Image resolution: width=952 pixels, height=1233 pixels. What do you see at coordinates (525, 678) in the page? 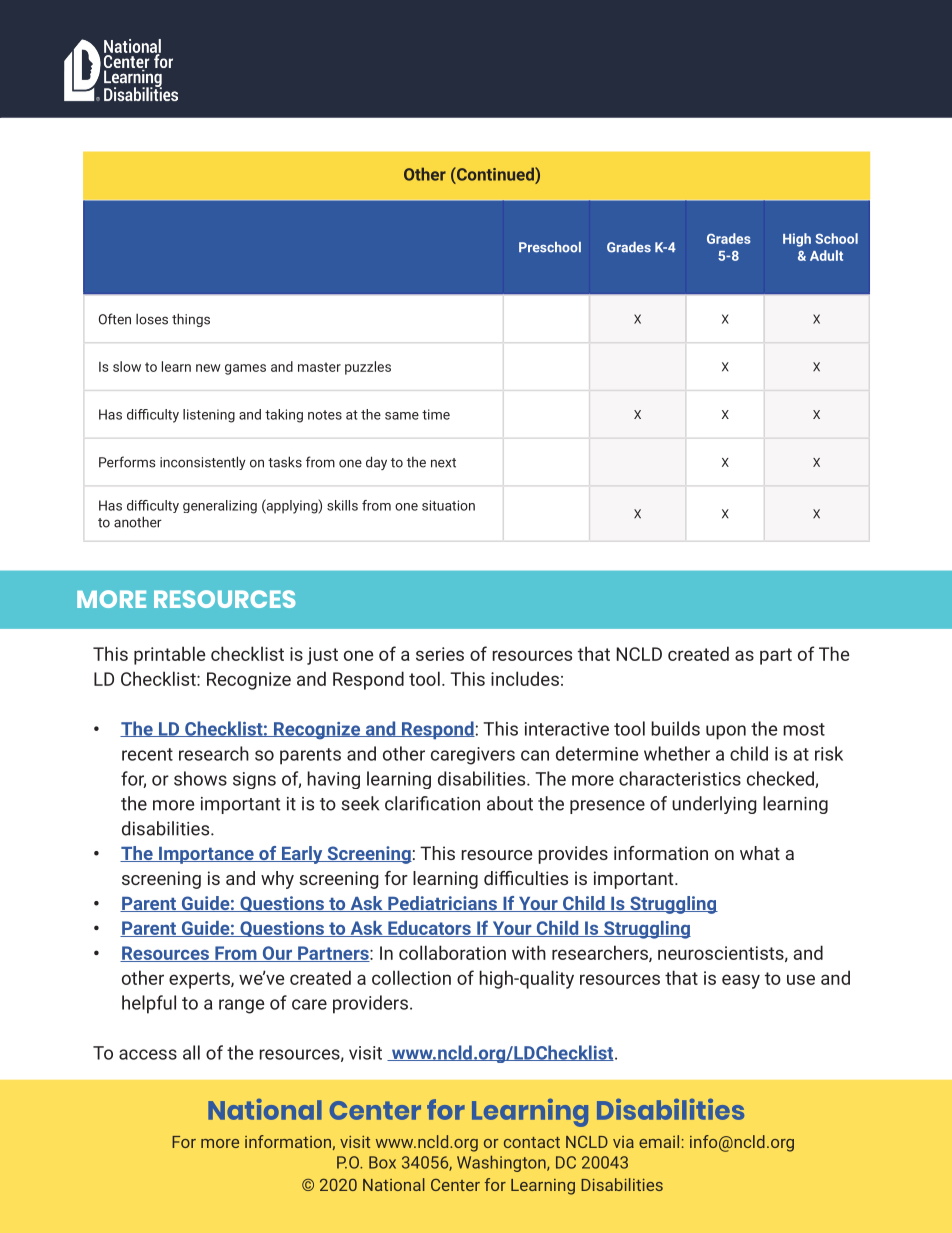
I see `includes` at bounding box center [525, 678].
